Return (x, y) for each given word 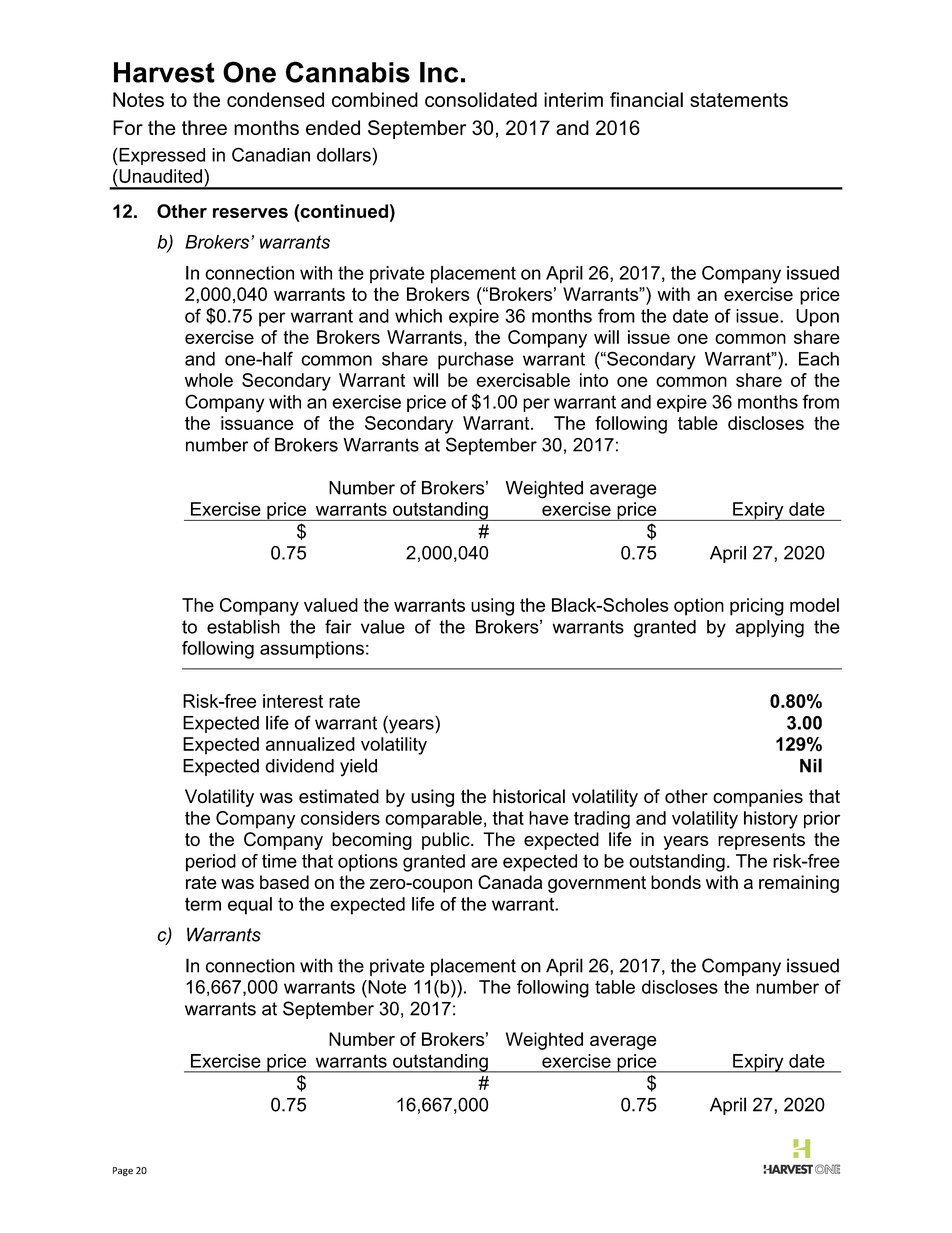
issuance (257, 423)
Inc (439, 72)
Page (123, 1171)
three (204, 127)
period (211, 863)
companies (758, 798)
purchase (476, 361)
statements (739, 100)
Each (819, 359)
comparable (433, 820)
